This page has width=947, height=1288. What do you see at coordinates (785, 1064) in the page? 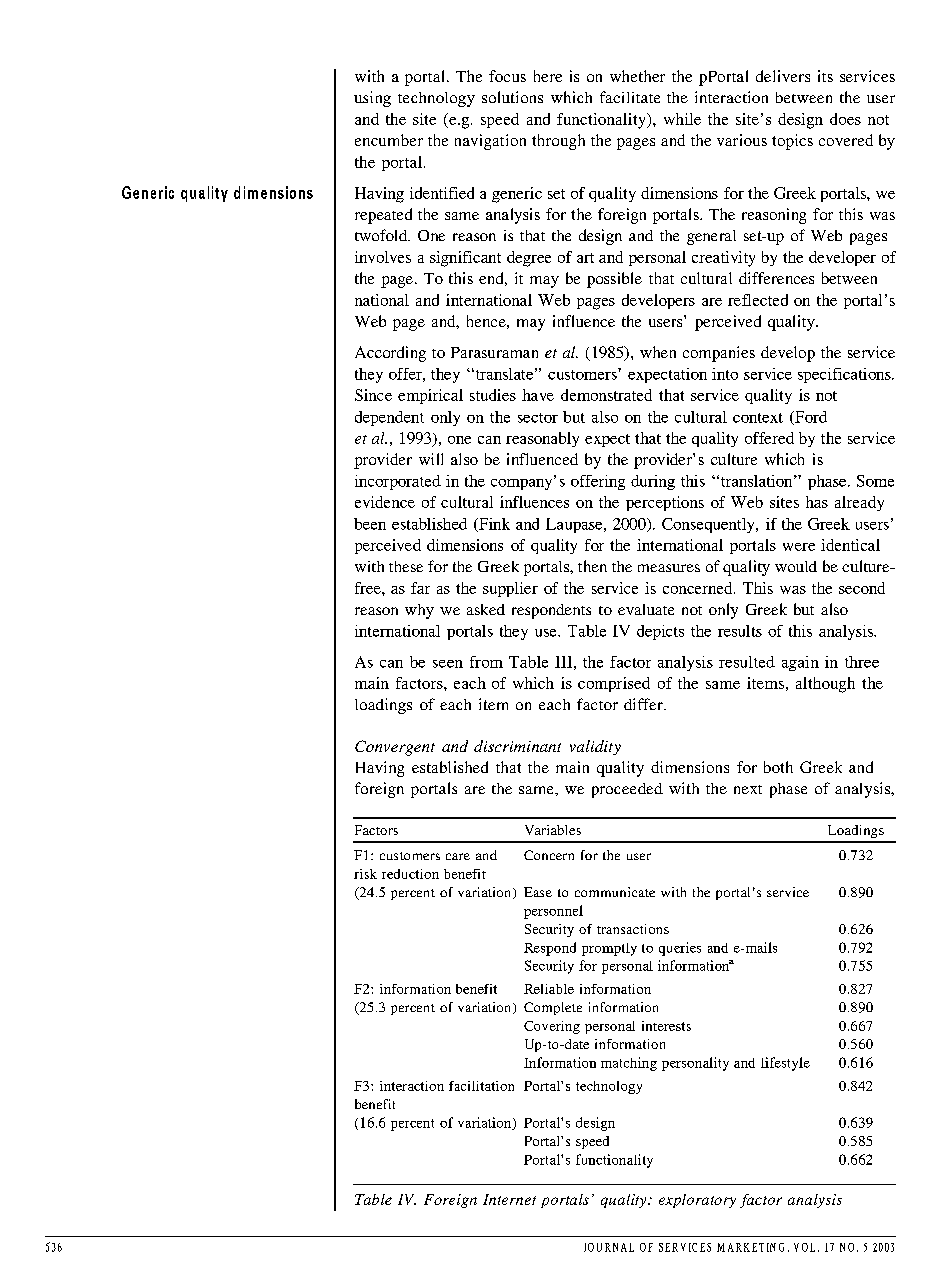
I see `lifestyle` at bounding box center [785, 1064].
